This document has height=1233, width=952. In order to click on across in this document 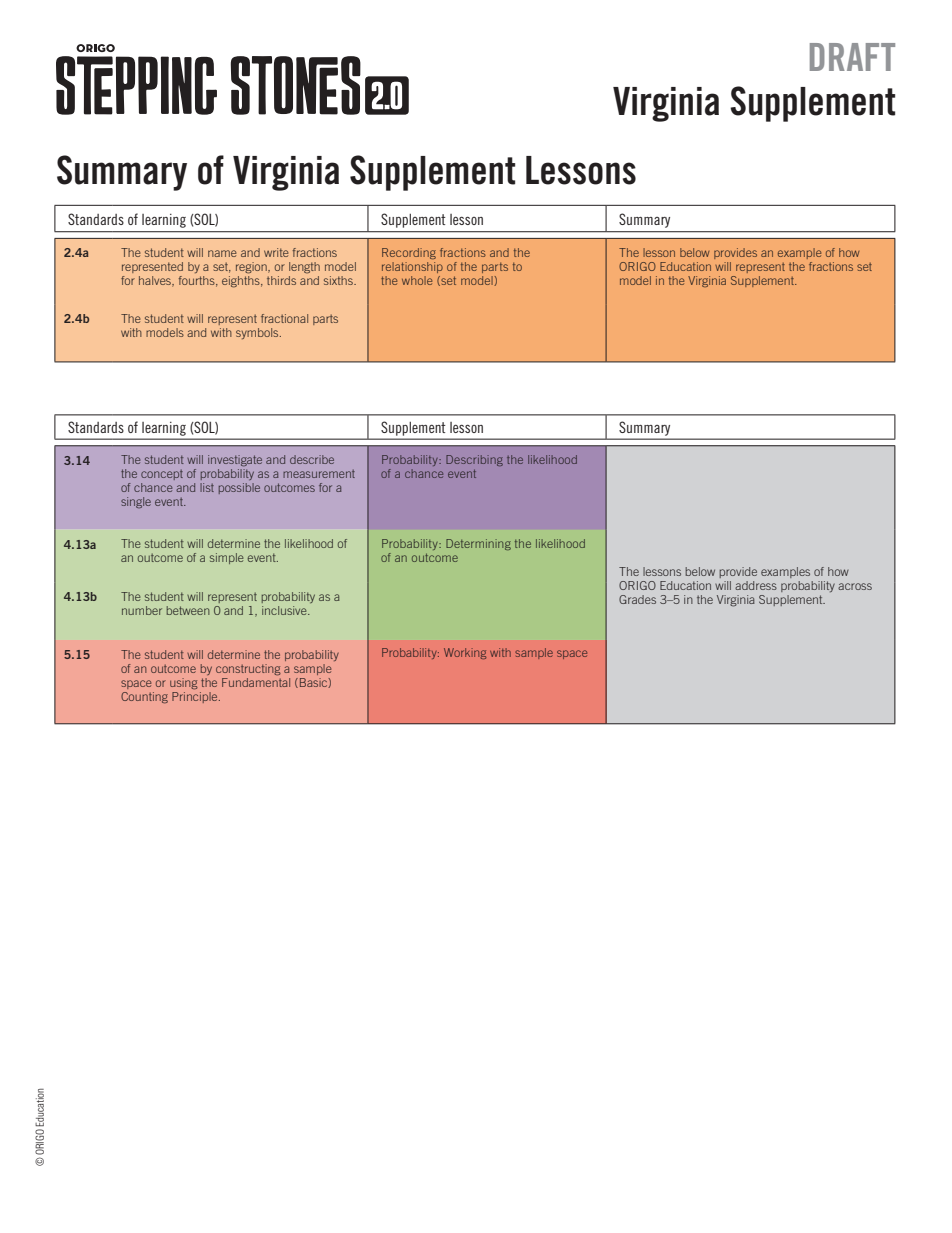, I will do `click(855, 586)`.
